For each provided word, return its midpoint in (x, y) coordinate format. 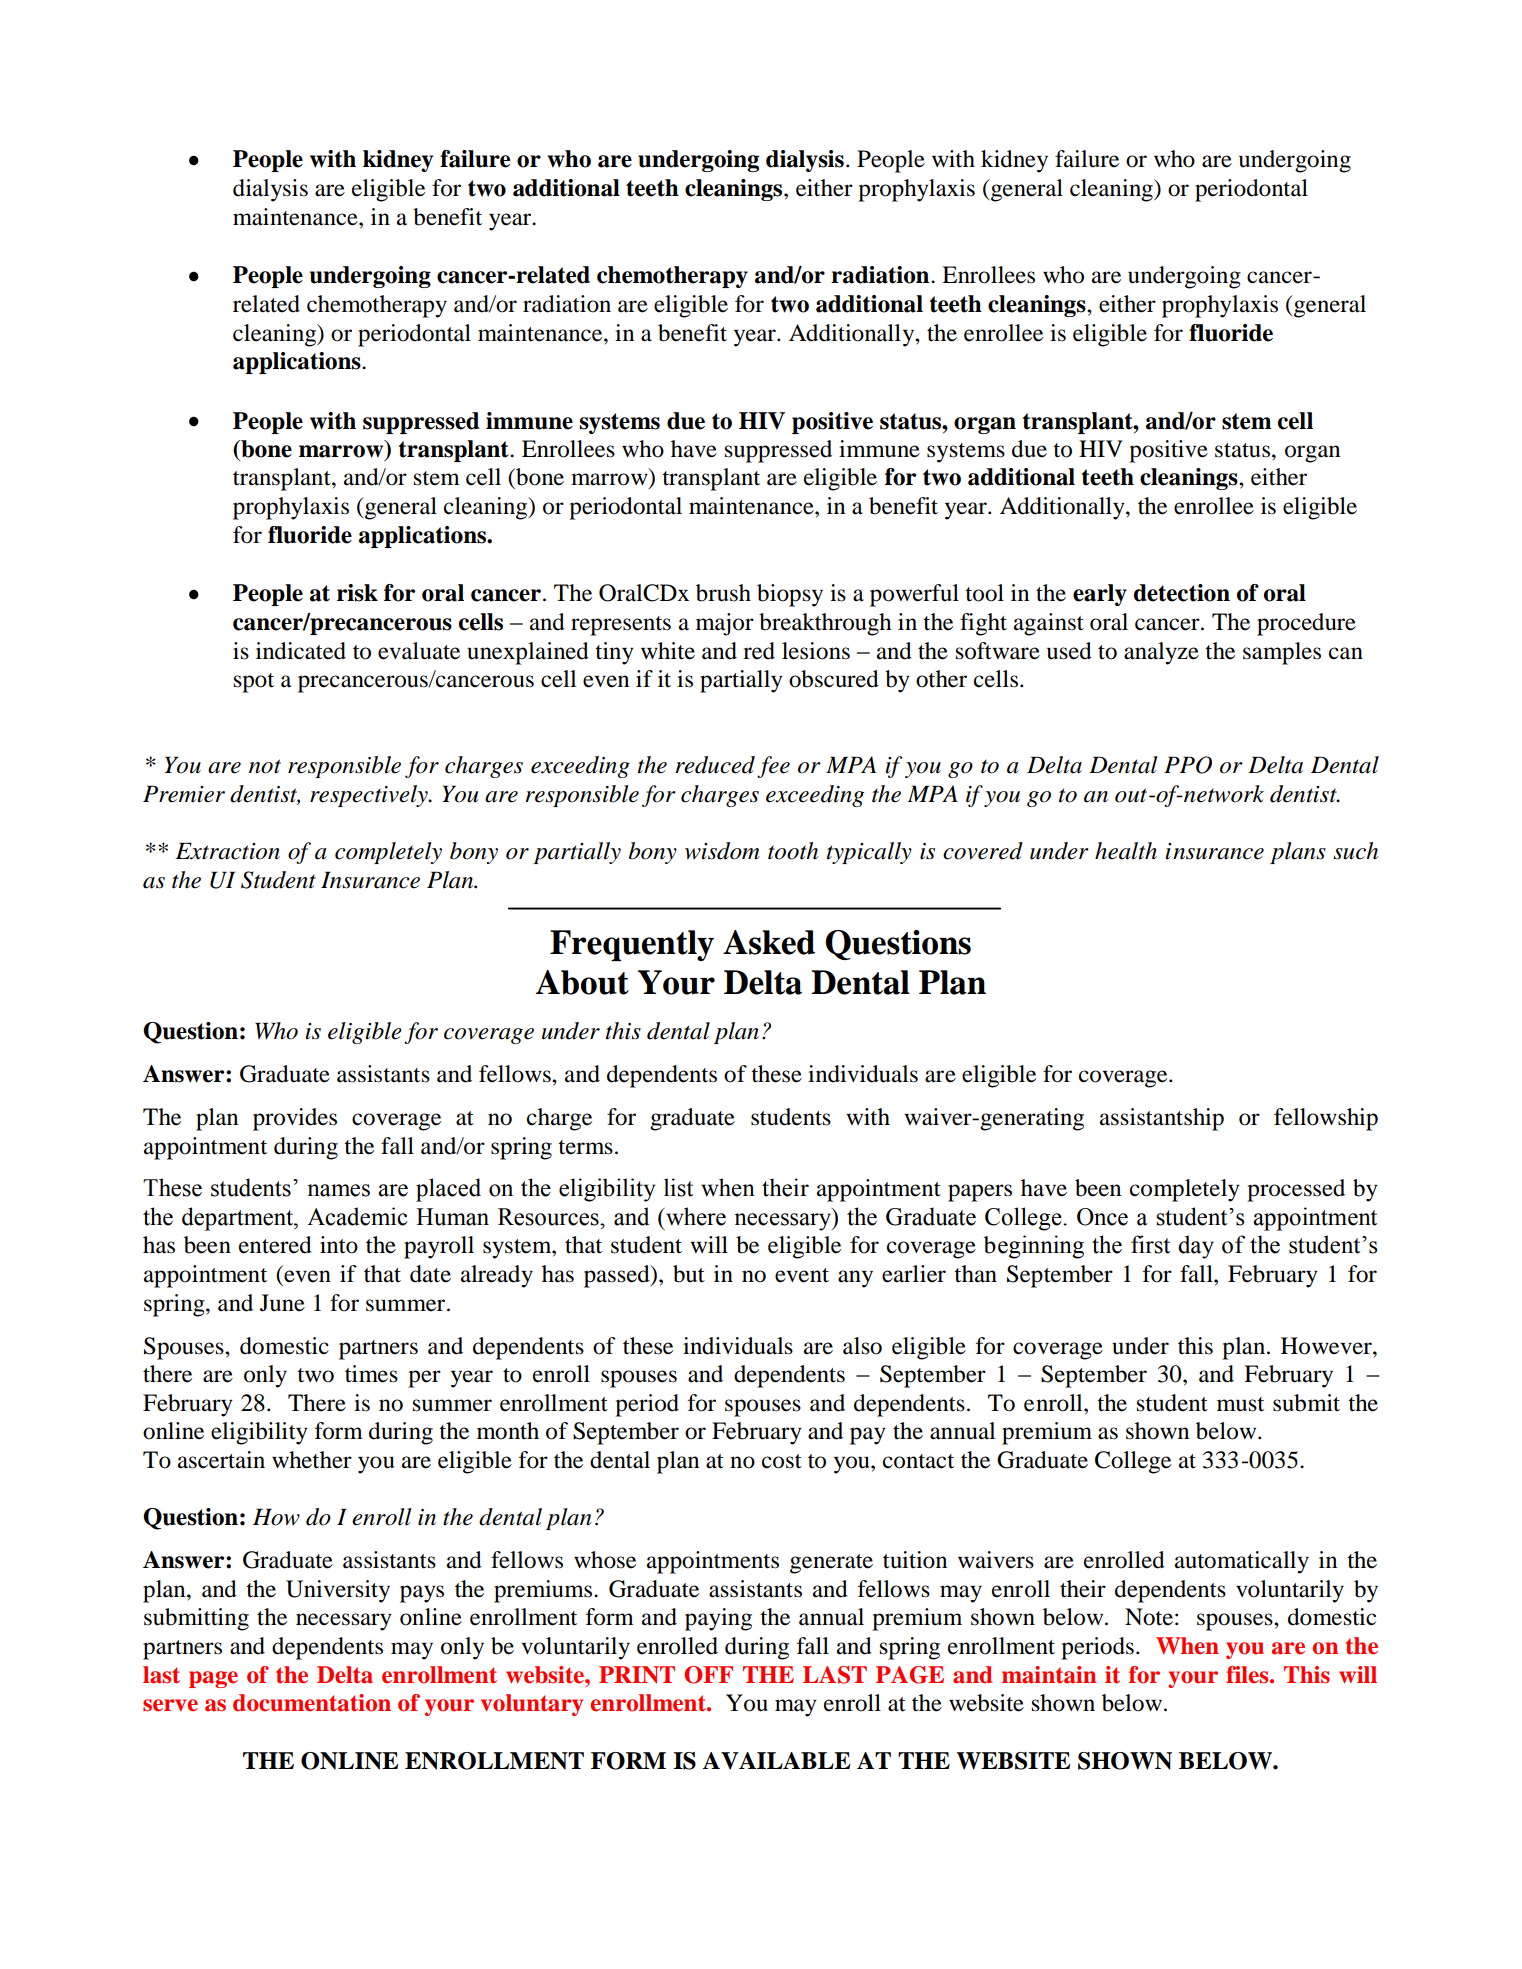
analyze (1161, 653)
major (725, 624)
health (1126, 851)
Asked (769, 942)
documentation (312, 1703)
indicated (301, 651)
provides (295, 1119)
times (371, 1374)
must (1240, 1404)
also (862, 1346)
